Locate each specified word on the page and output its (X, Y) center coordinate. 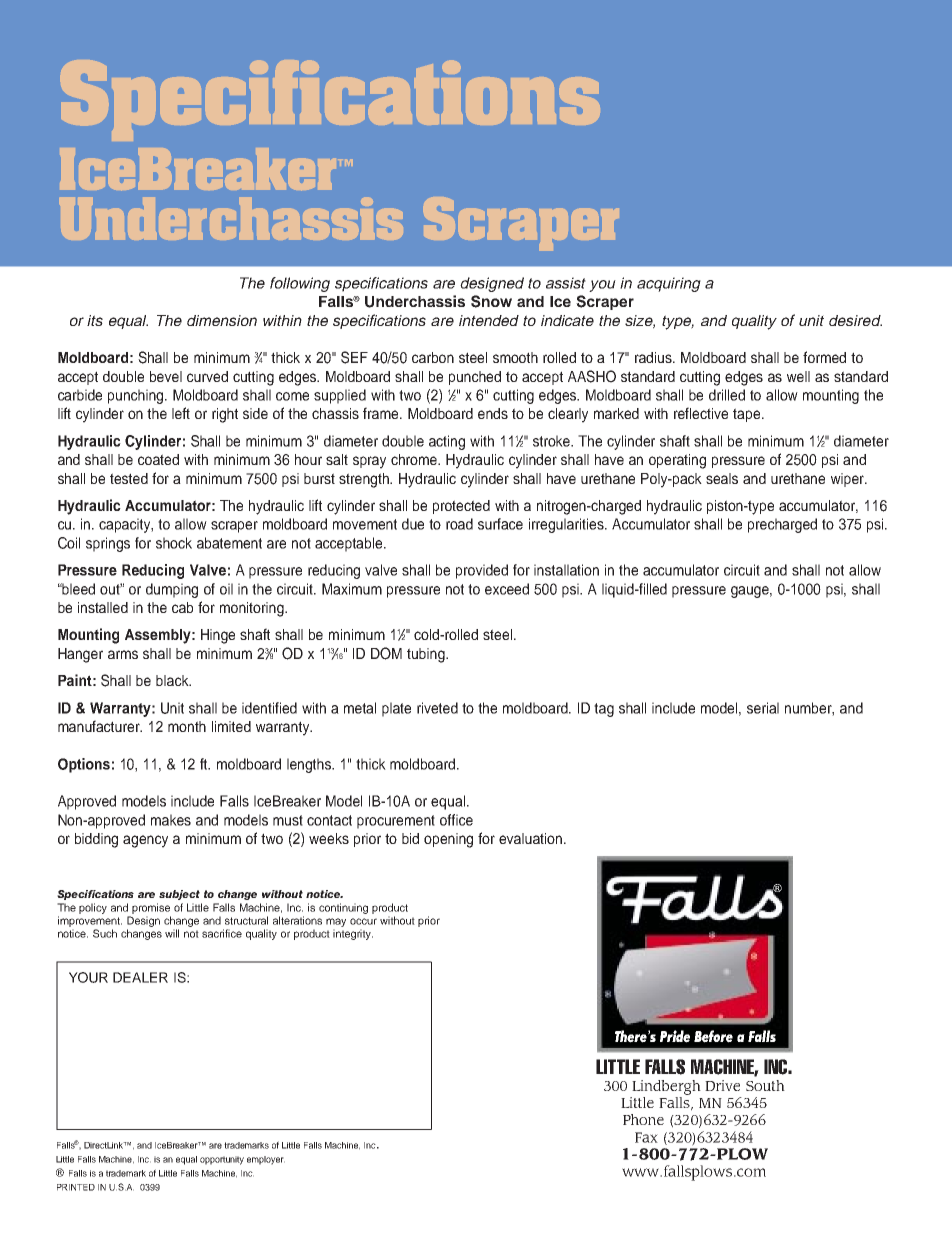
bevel (166, 376)
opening (448, 840)
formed (824, 357)
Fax (646, 1137)
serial (763, 708)
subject (179, 895)
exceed (507, 589)
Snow (491, 301)
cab (182, 607)
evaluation (532, 838)
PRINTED (76, 1187)
